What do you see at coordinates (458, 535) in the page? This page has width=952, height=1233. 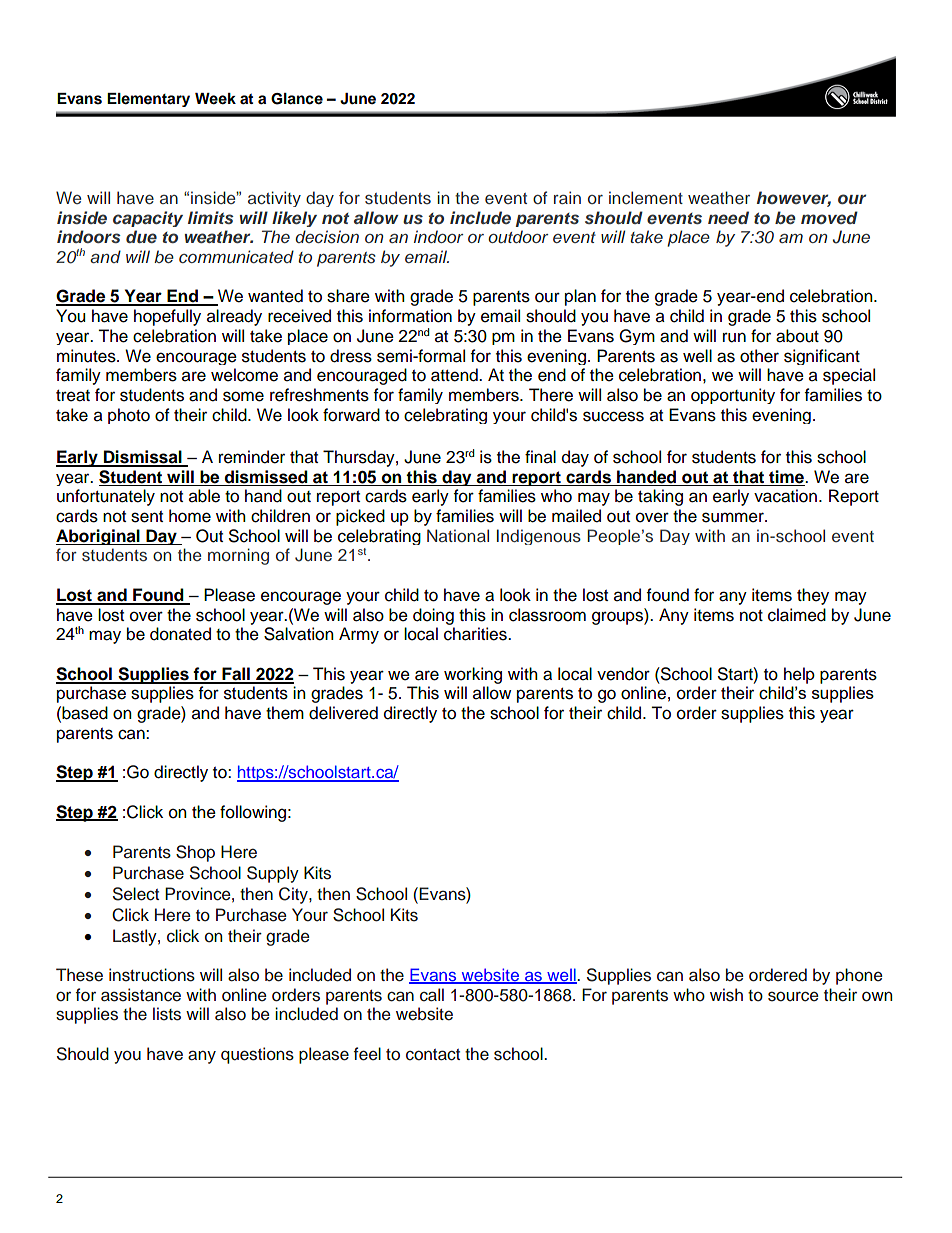 I see `National` at bounding box center [458, 535].
